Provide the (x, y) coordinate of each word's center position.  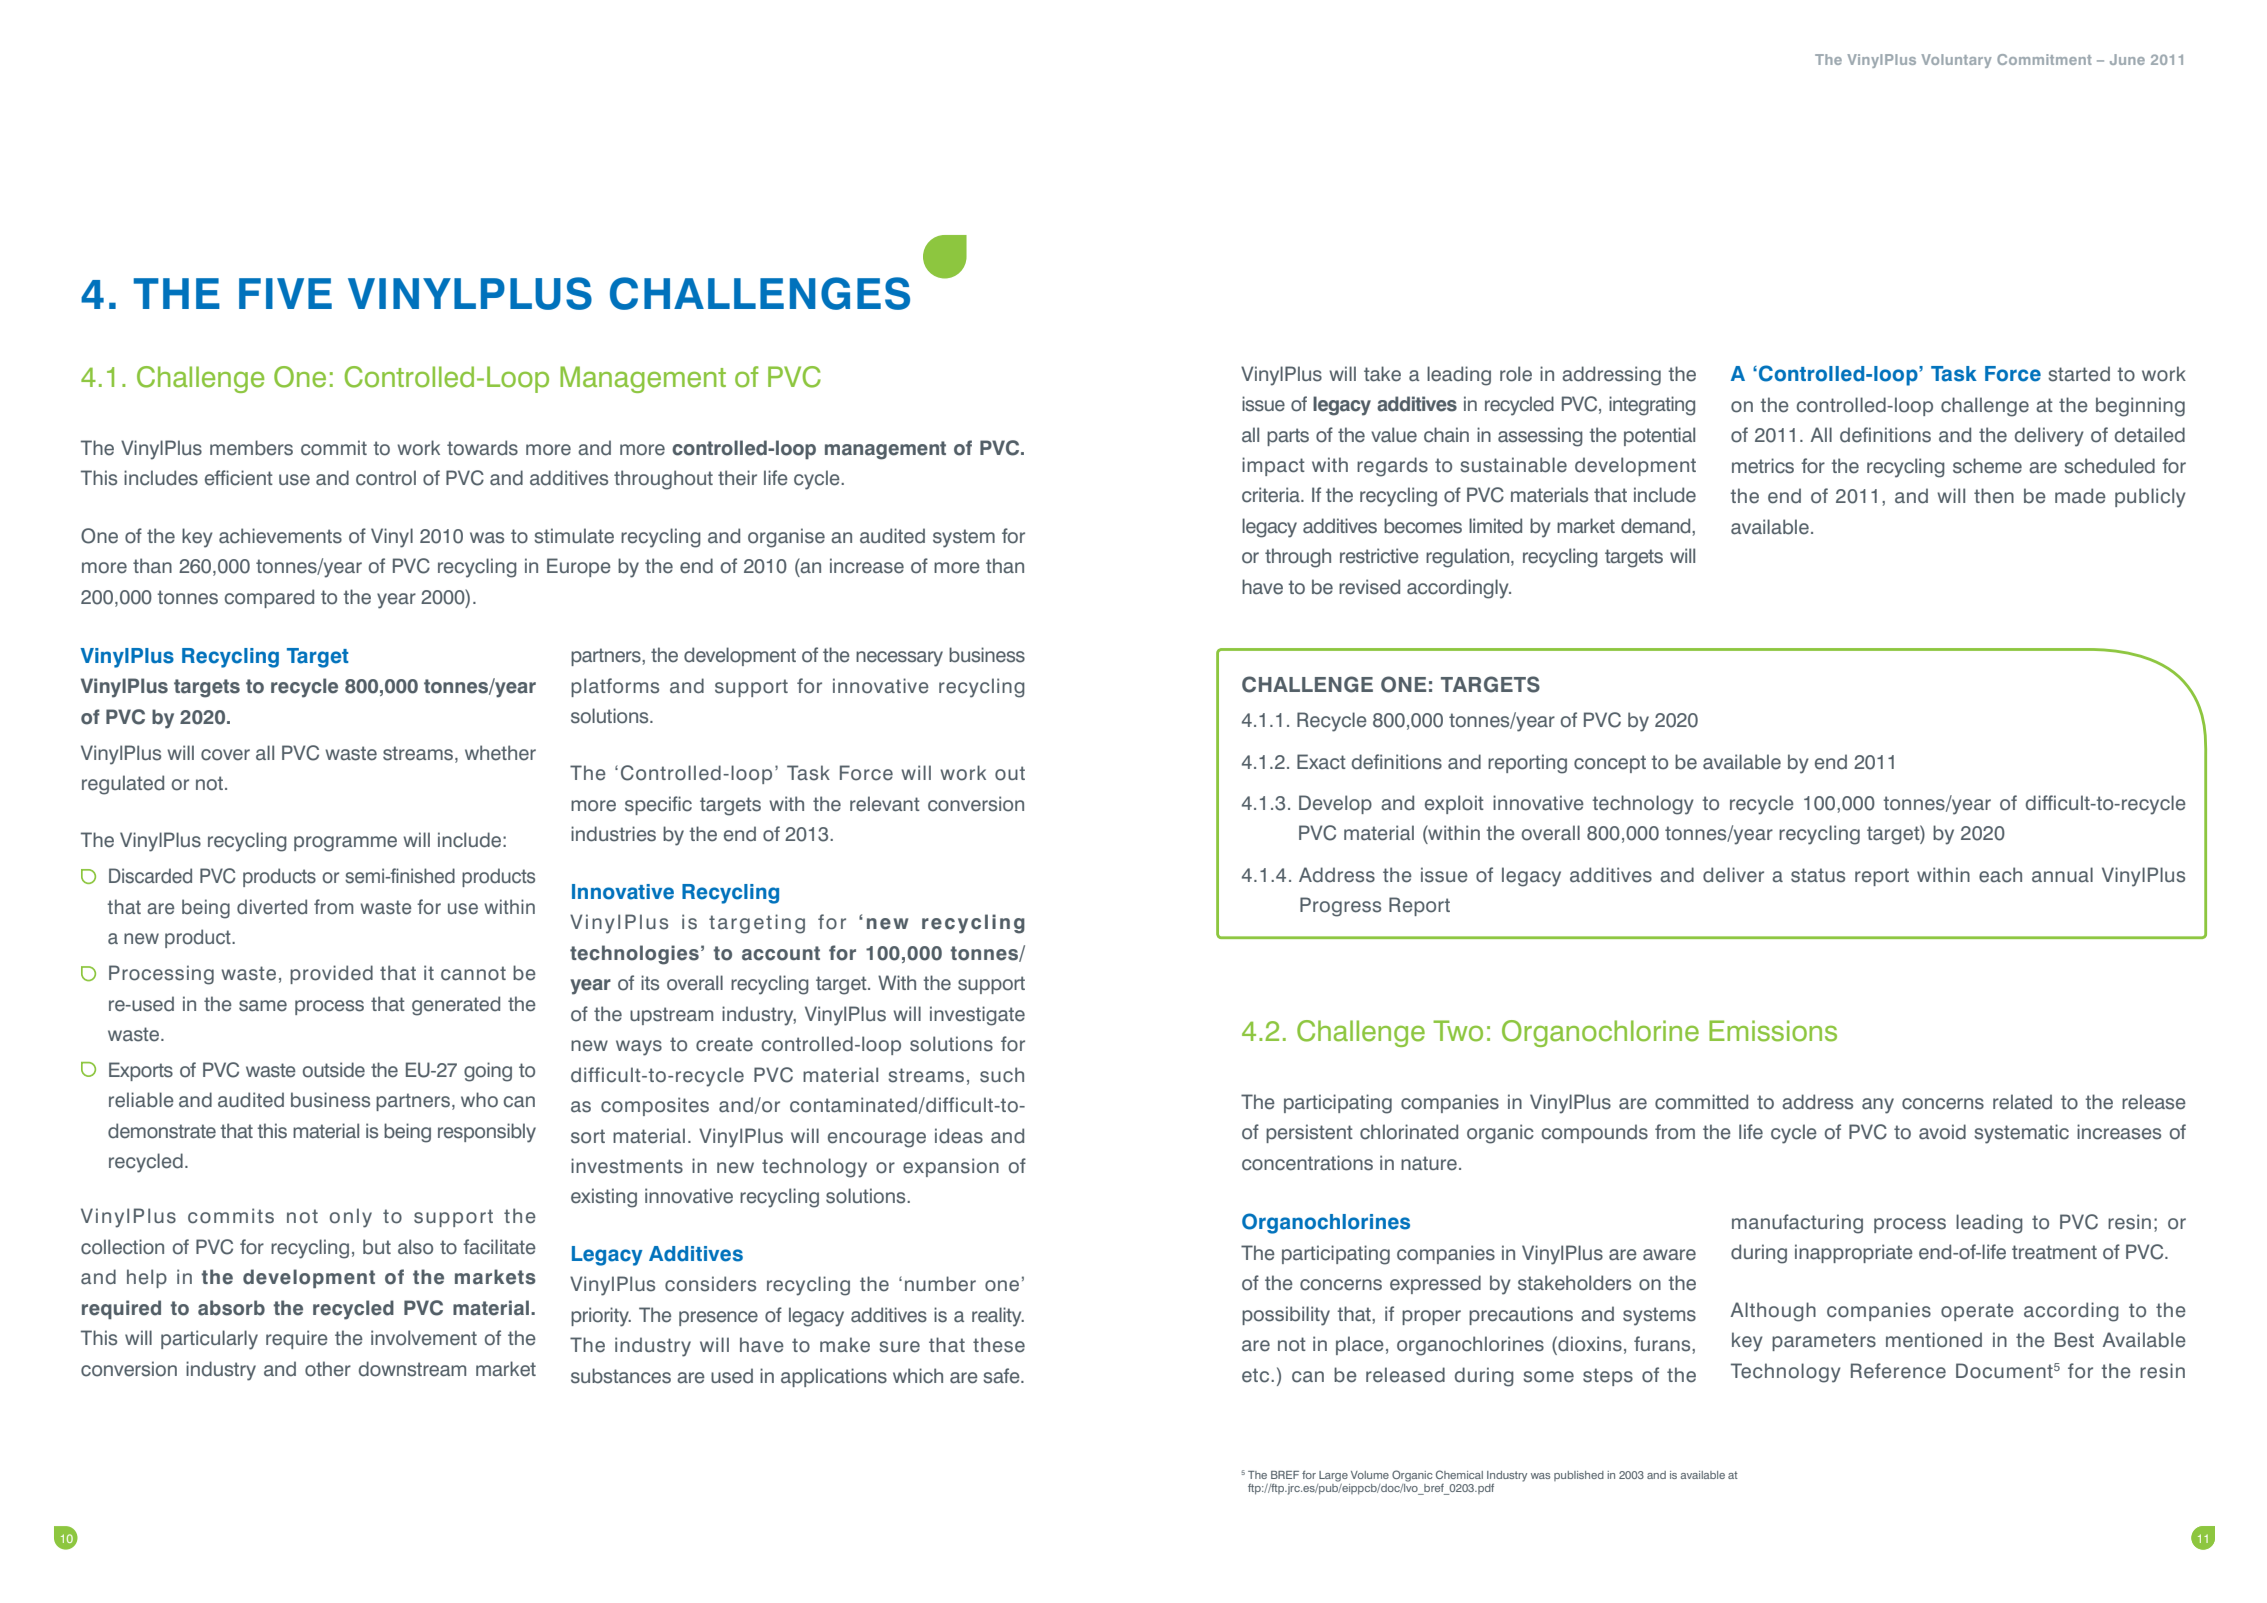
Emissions (1773, 1031)
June (2127, 59)
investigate (977, 1016)
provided (331, 974)
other (328, 1369)
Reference (1898, 1371)
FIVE (285, 293)
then (1994, 496)
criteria (1272, 495)
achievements (280, 536)
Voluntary (1956, 61)
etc (1257, 1375)
